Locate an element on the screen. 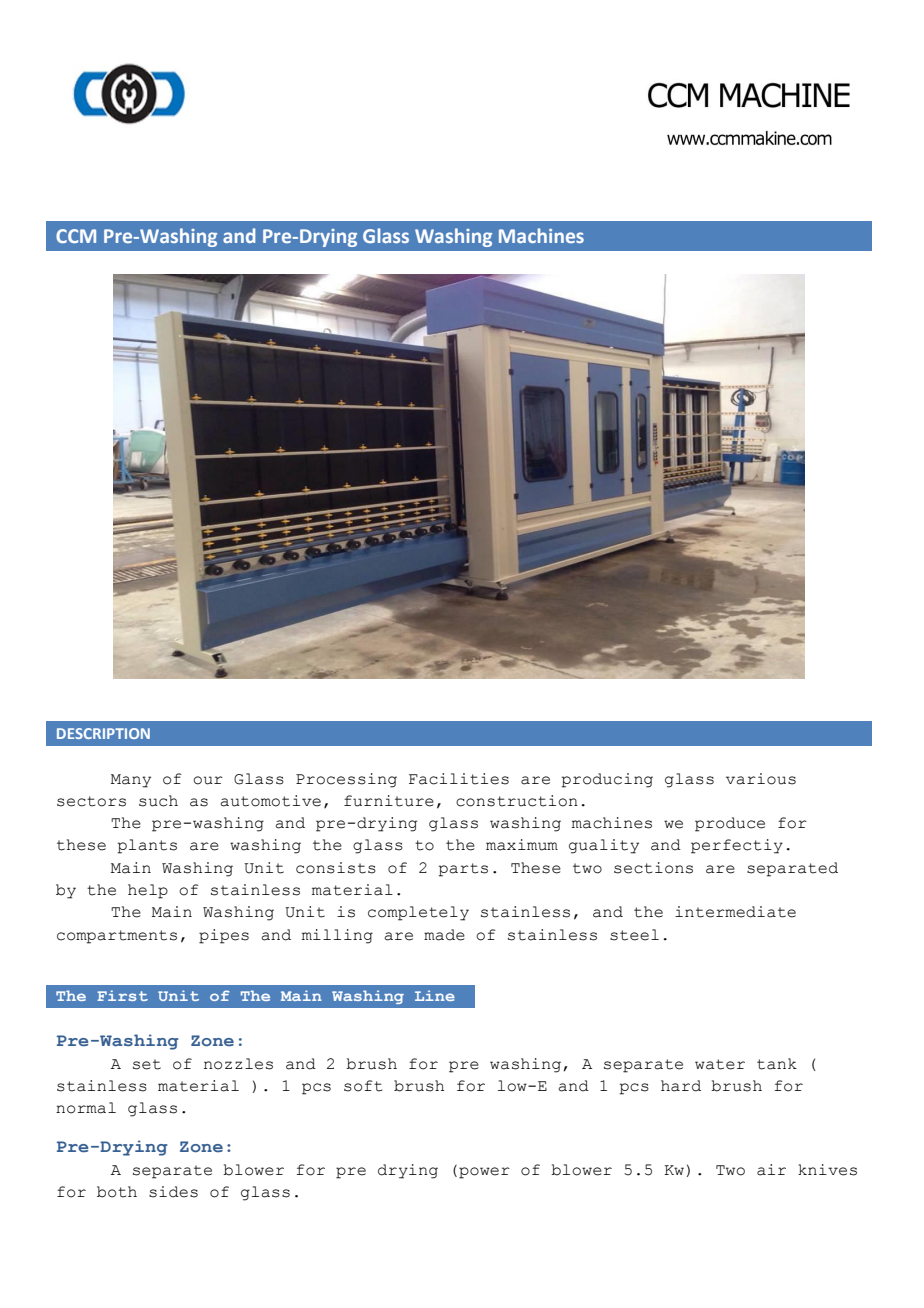 Image resolution: width=924 pixels, height=1308 pixels. air is located at coordinates (771, 1170).
